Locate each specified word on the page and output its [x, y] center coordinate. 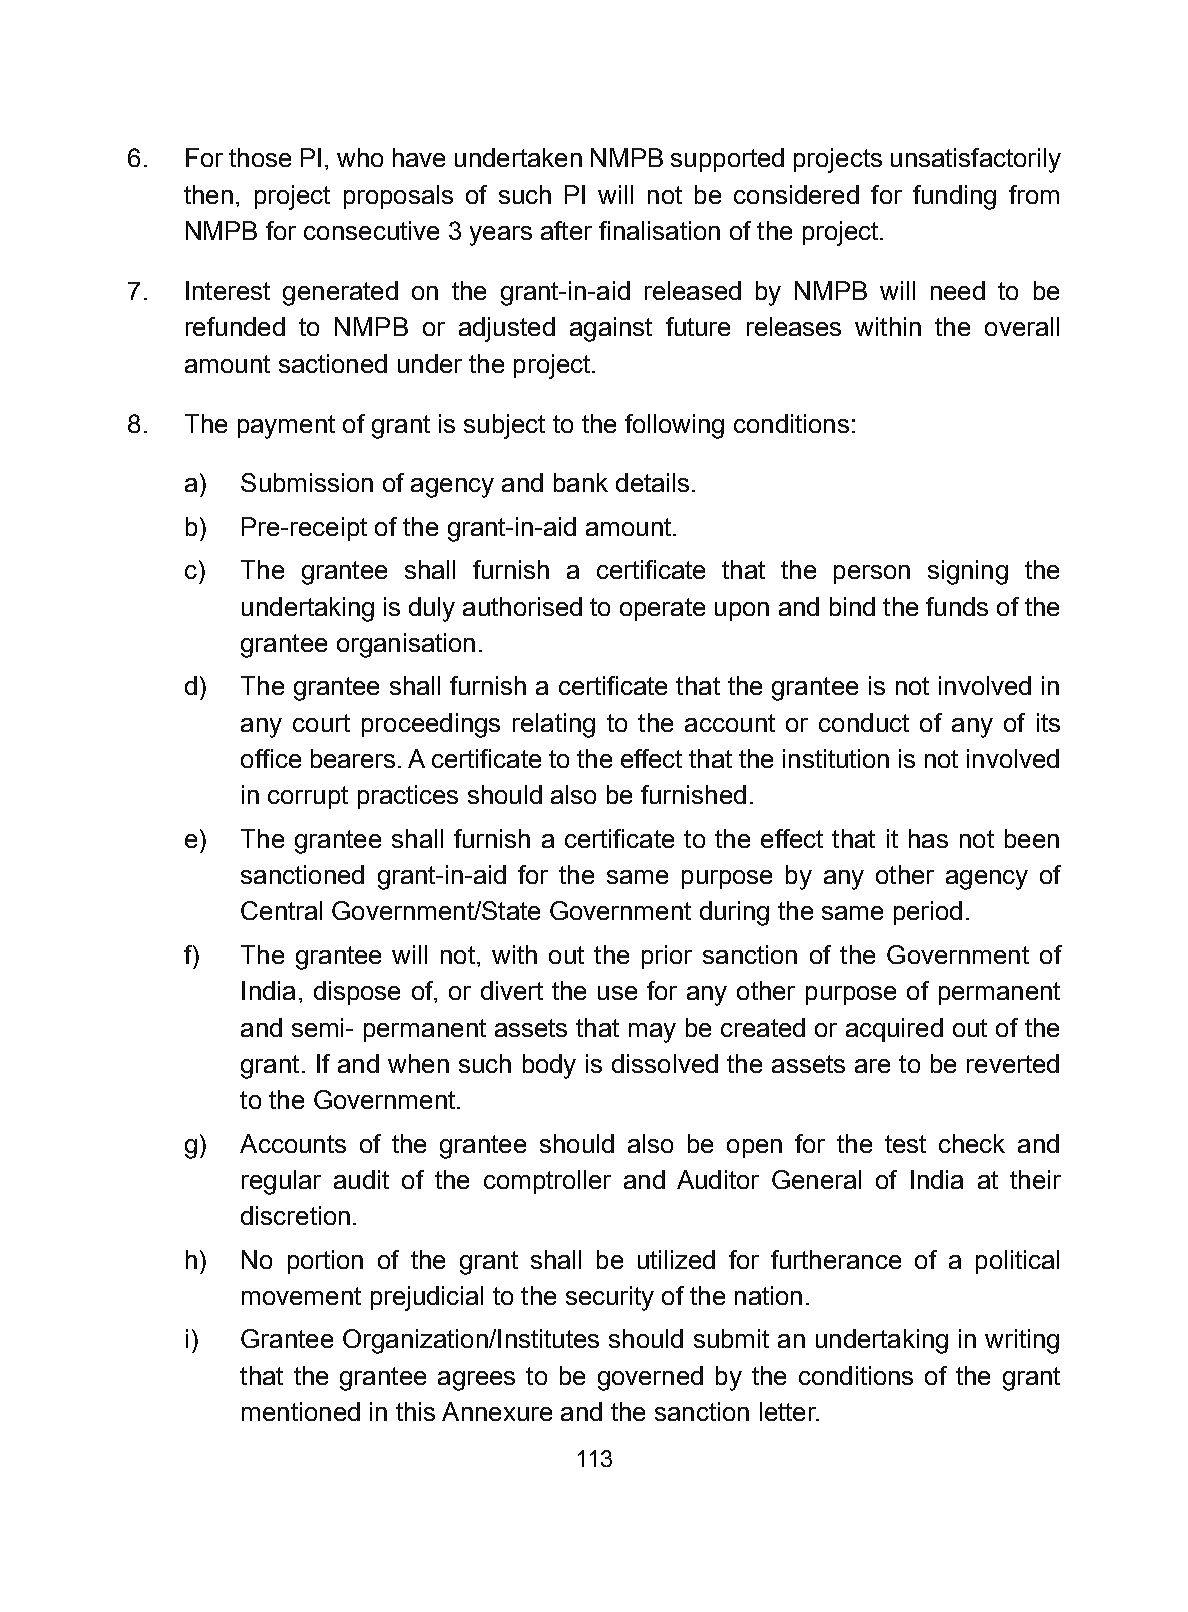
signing [968, 572]
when [418, 1063]
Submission [307, 482]
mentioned [301, 1411]
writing [1022, 1341]
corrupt [308, 797]
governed [650, 1378]
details [652, 482]
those [260, 157]
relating [554, 725]
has [928, 838]
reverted [1013, 1063]
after [566, 230]
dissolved [665, 1063]
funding [954, 197]
